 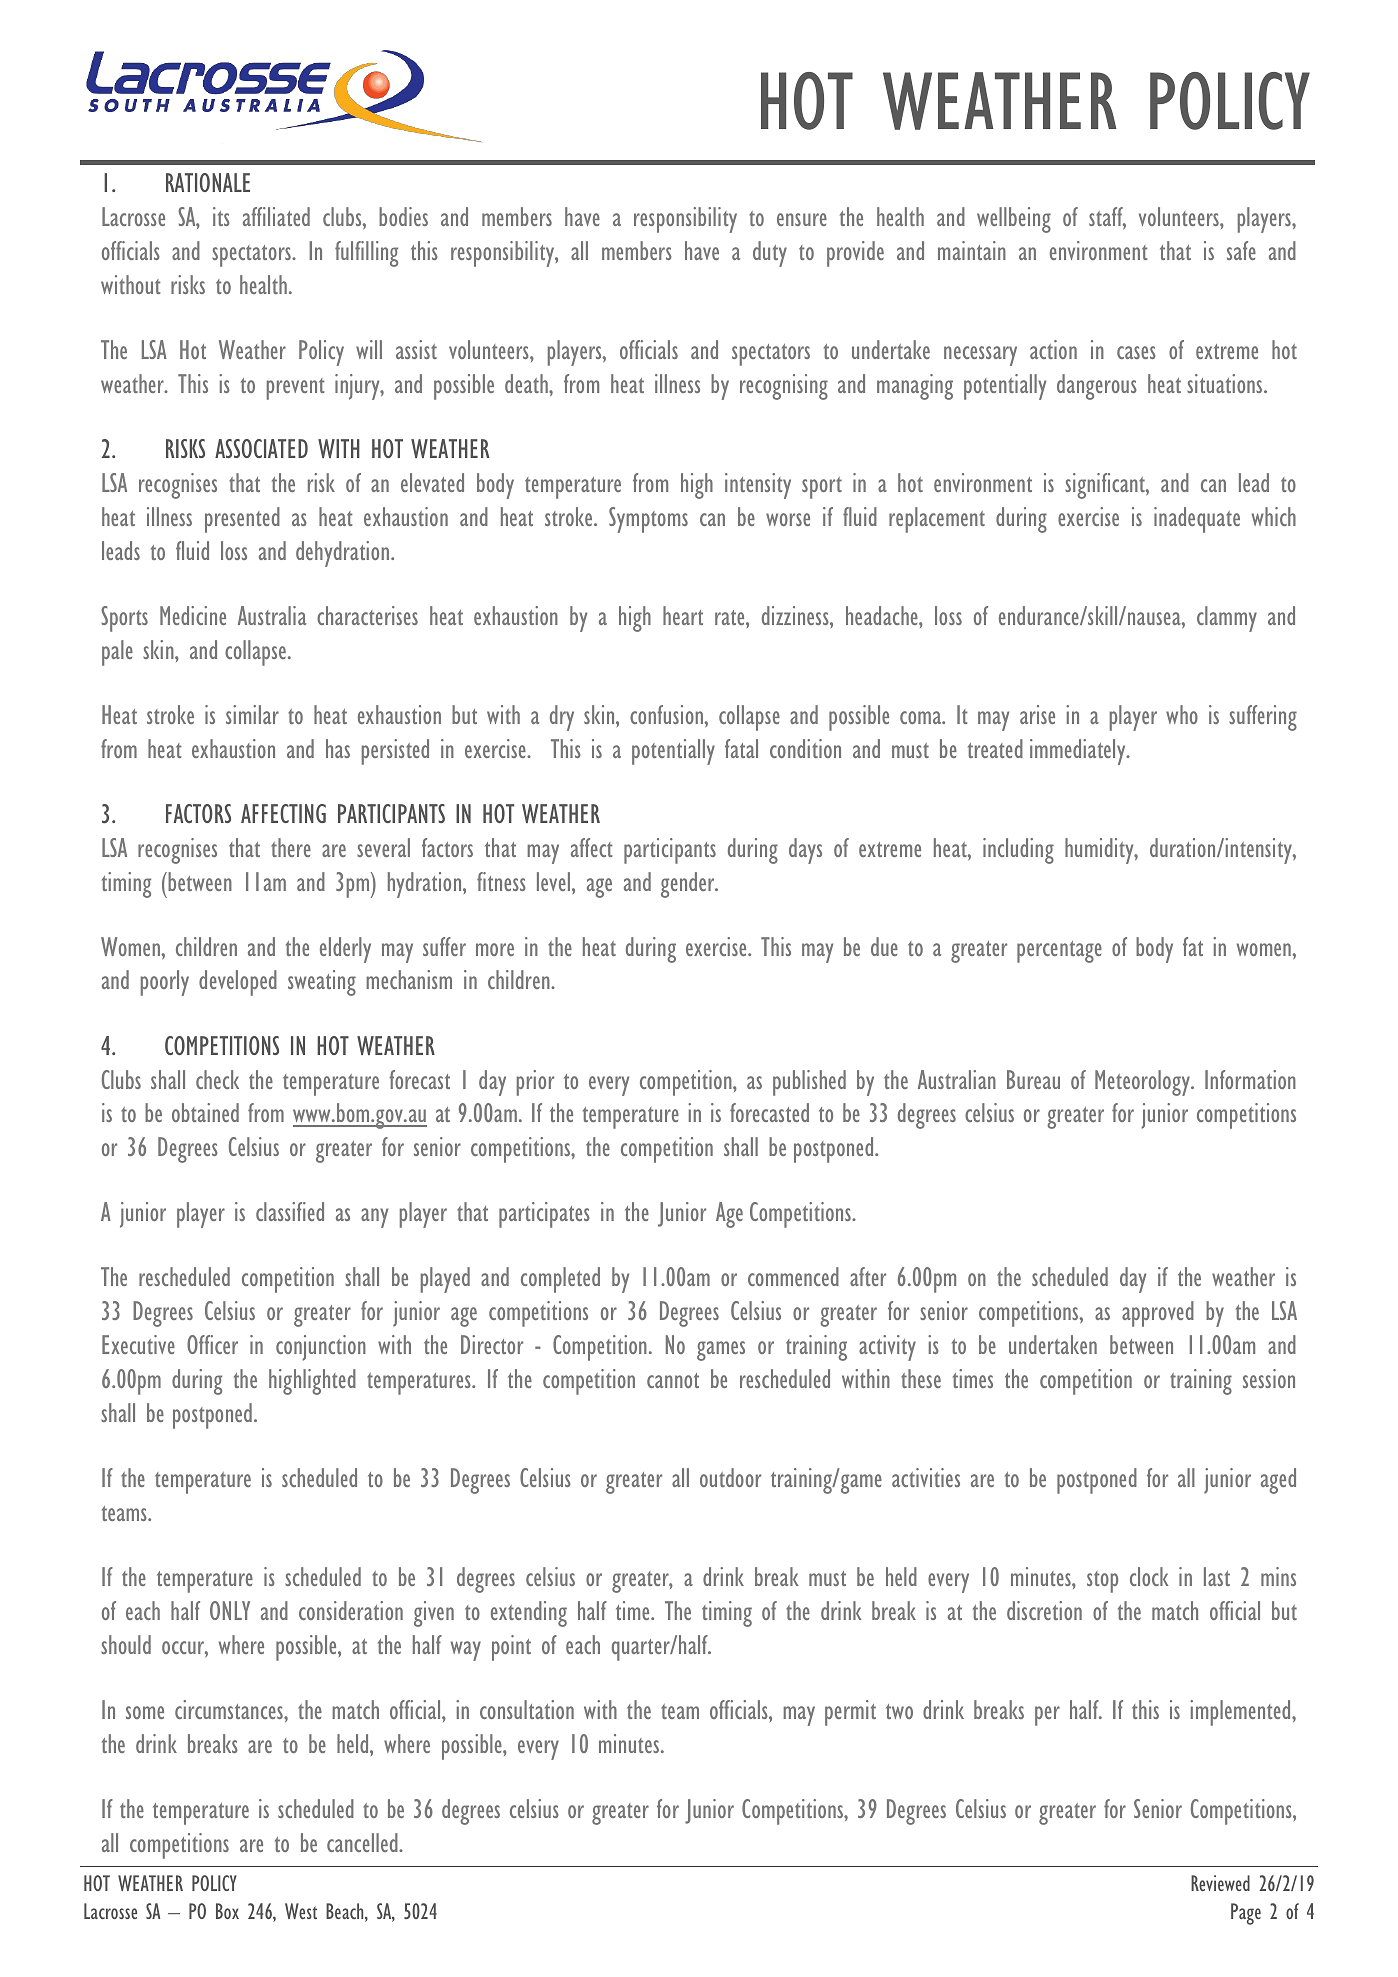 I want to click on permit, so click(x=850, y=1713).
